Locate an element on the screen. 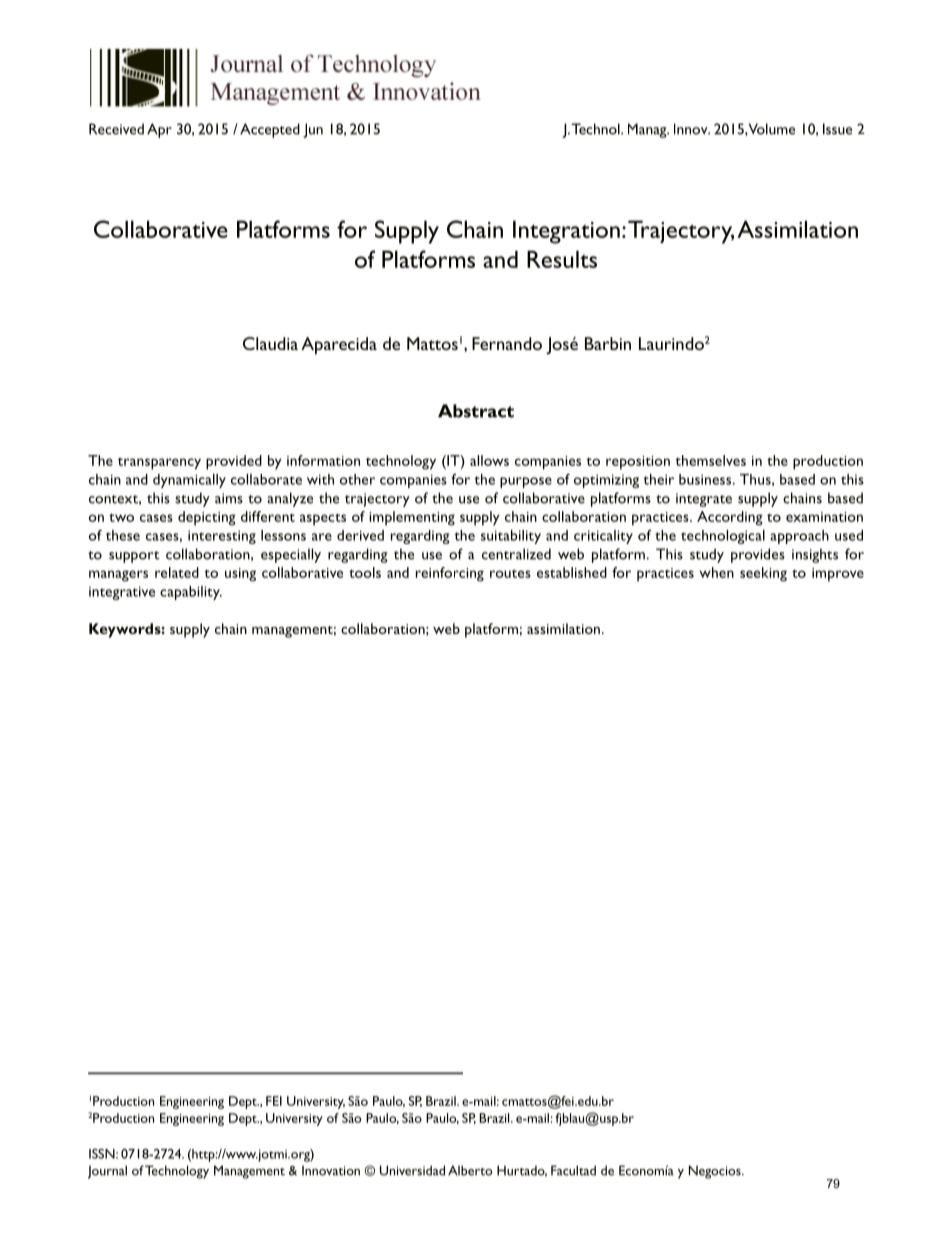 The image size is (952, 1233). Integration is located at coordinates (566, 232).
